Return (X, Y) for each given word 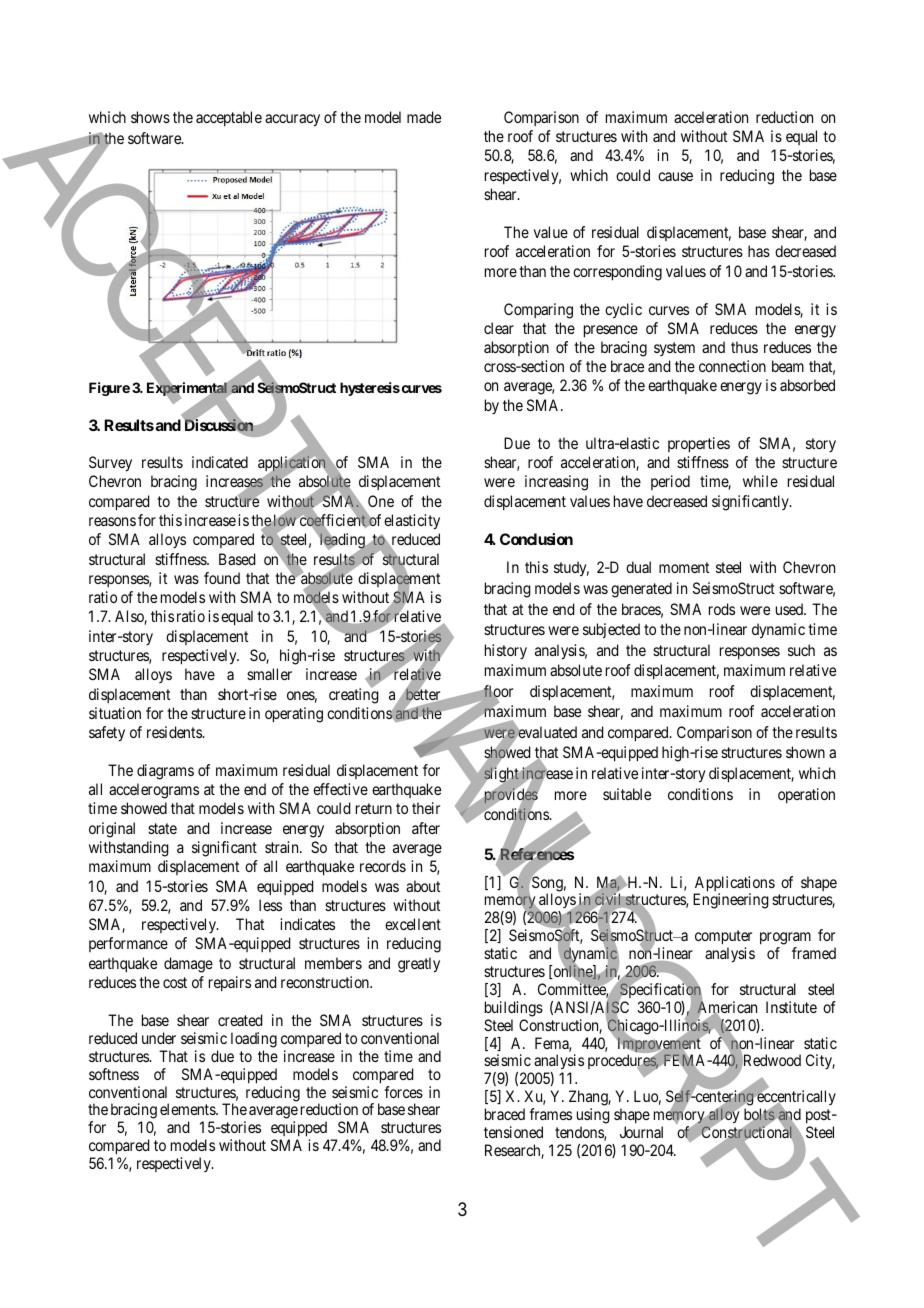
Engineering (731, 901)
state (162, 828)
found (222, 578)
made (424, 117)
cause (675, 176)
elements (188, 1109)
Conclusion (536, 539)
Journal (641, 1132)
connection (732, 366)
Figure (109, 389)
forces (403, 1092)
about (423, 886)
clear (499, 328)
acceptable (229, 118)
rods (722, 609)
